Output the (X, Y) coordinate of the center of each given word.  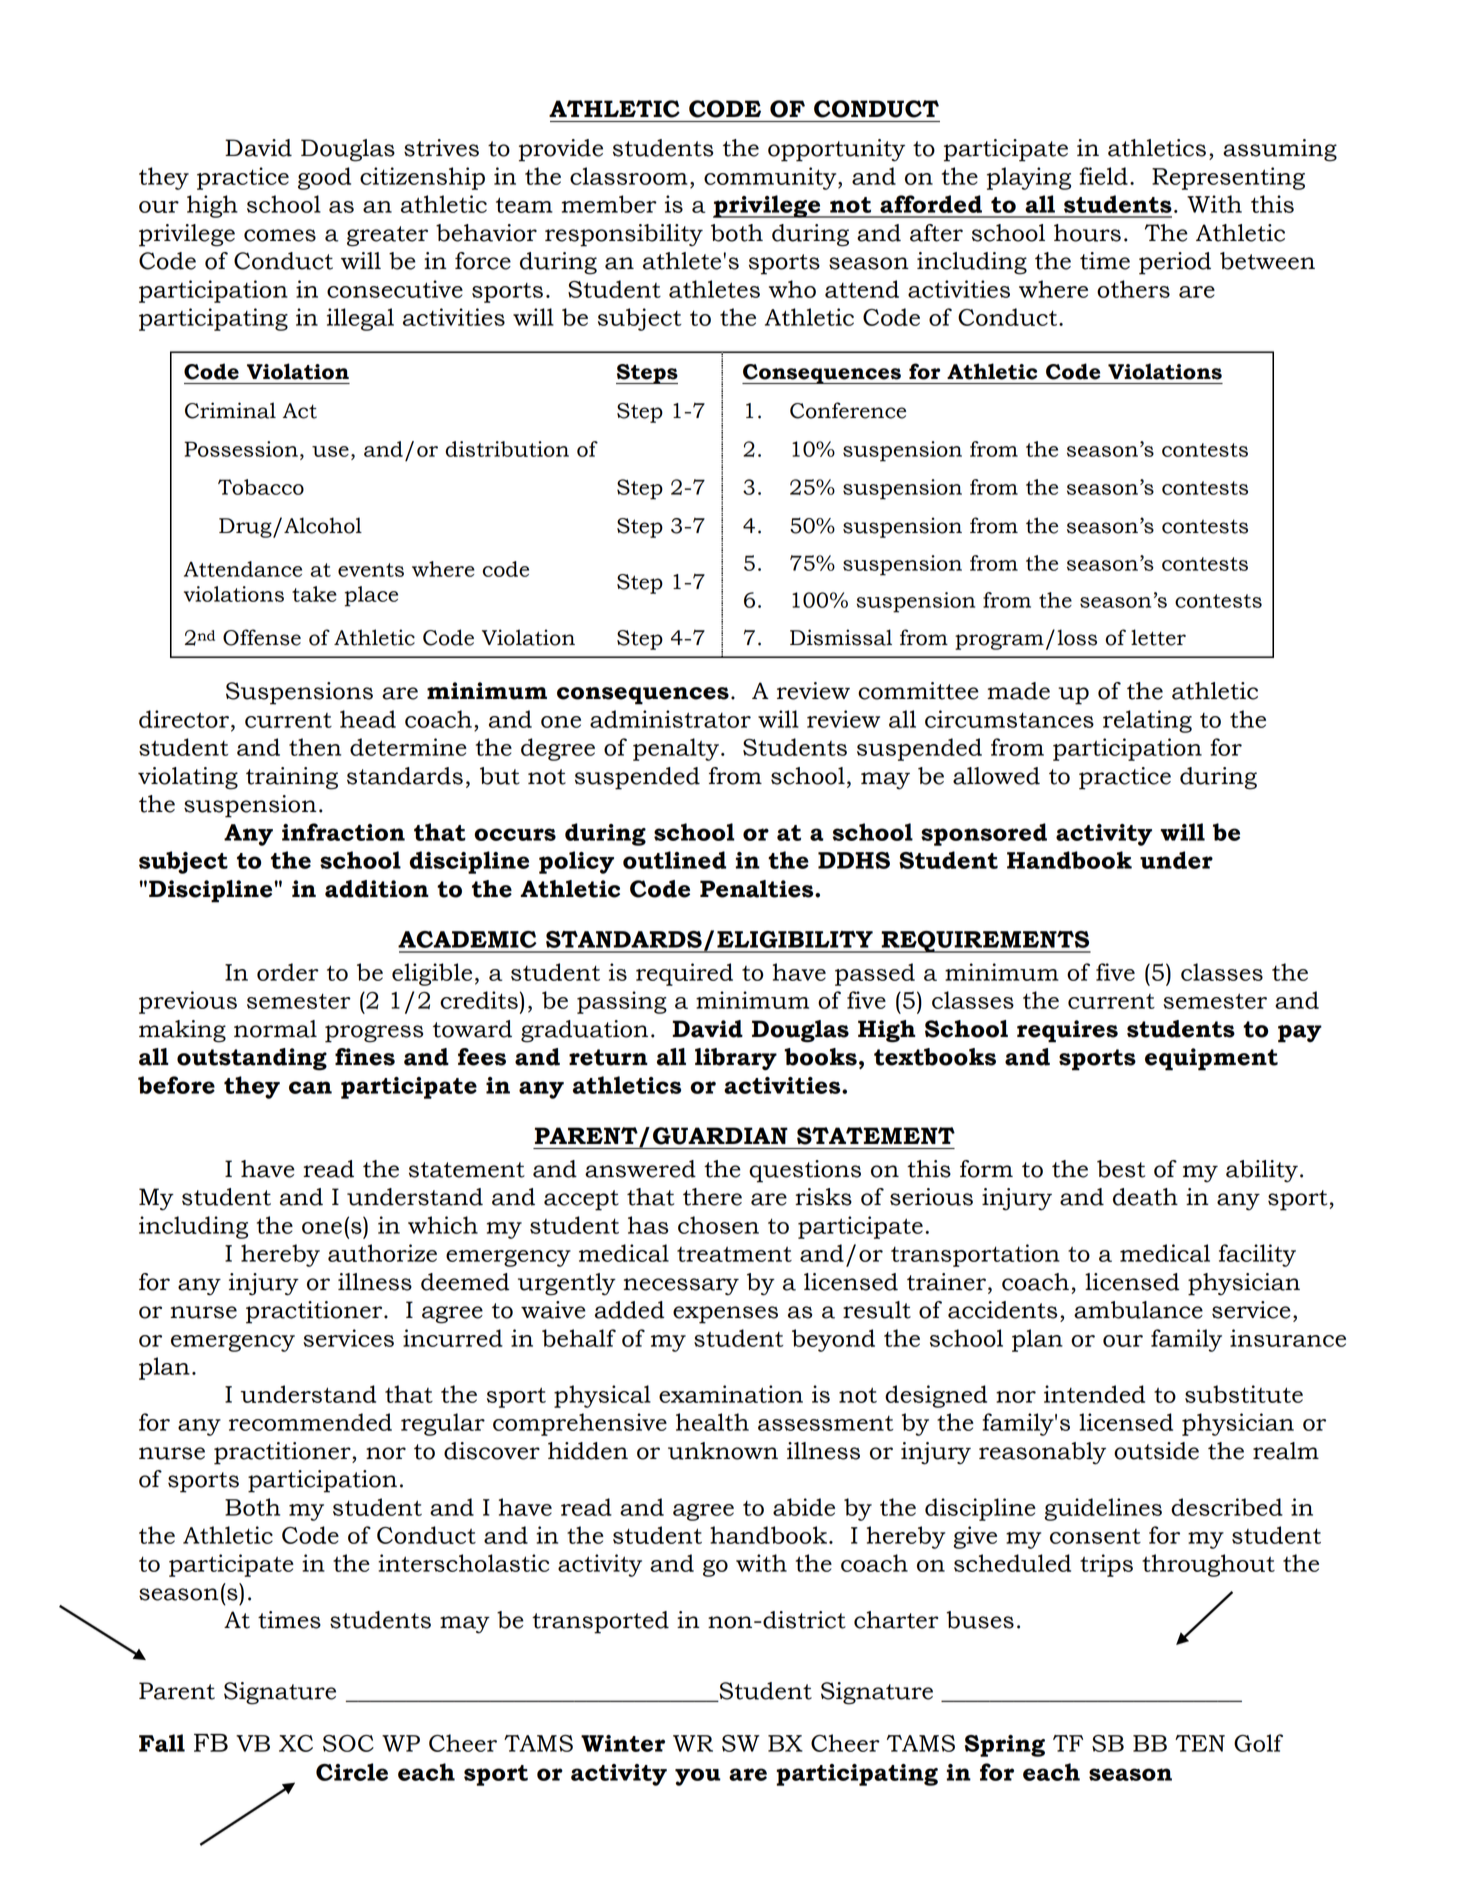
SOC (348, 1743)
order (288, 972)
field (1104, 176)
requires (1067, 1031)
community (771, 178)
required (684, 974)
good (324, 178)
